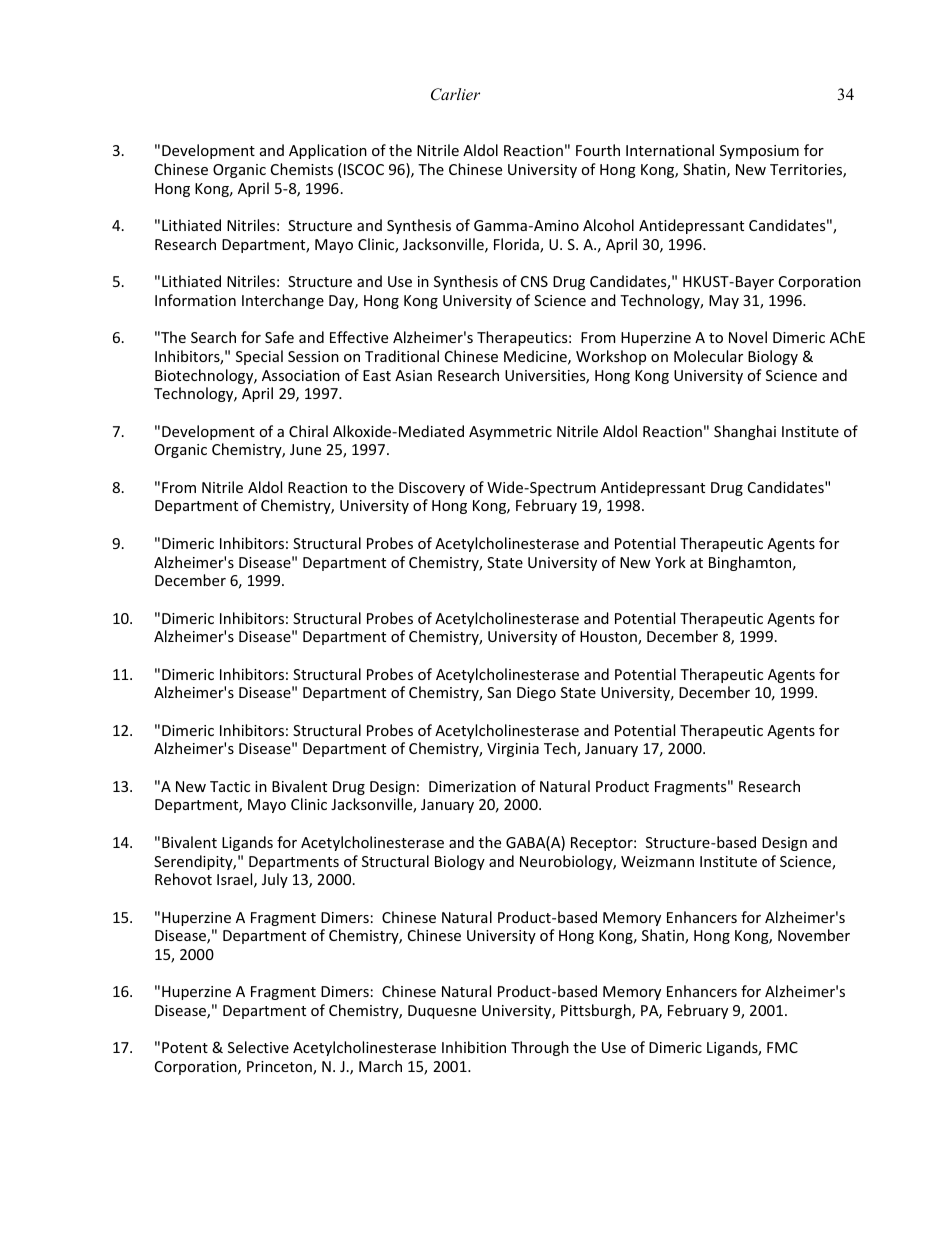  What do you see at coordinates (302, 169) in the document?
I see `Chemists` at bounding box center [302, 169].
